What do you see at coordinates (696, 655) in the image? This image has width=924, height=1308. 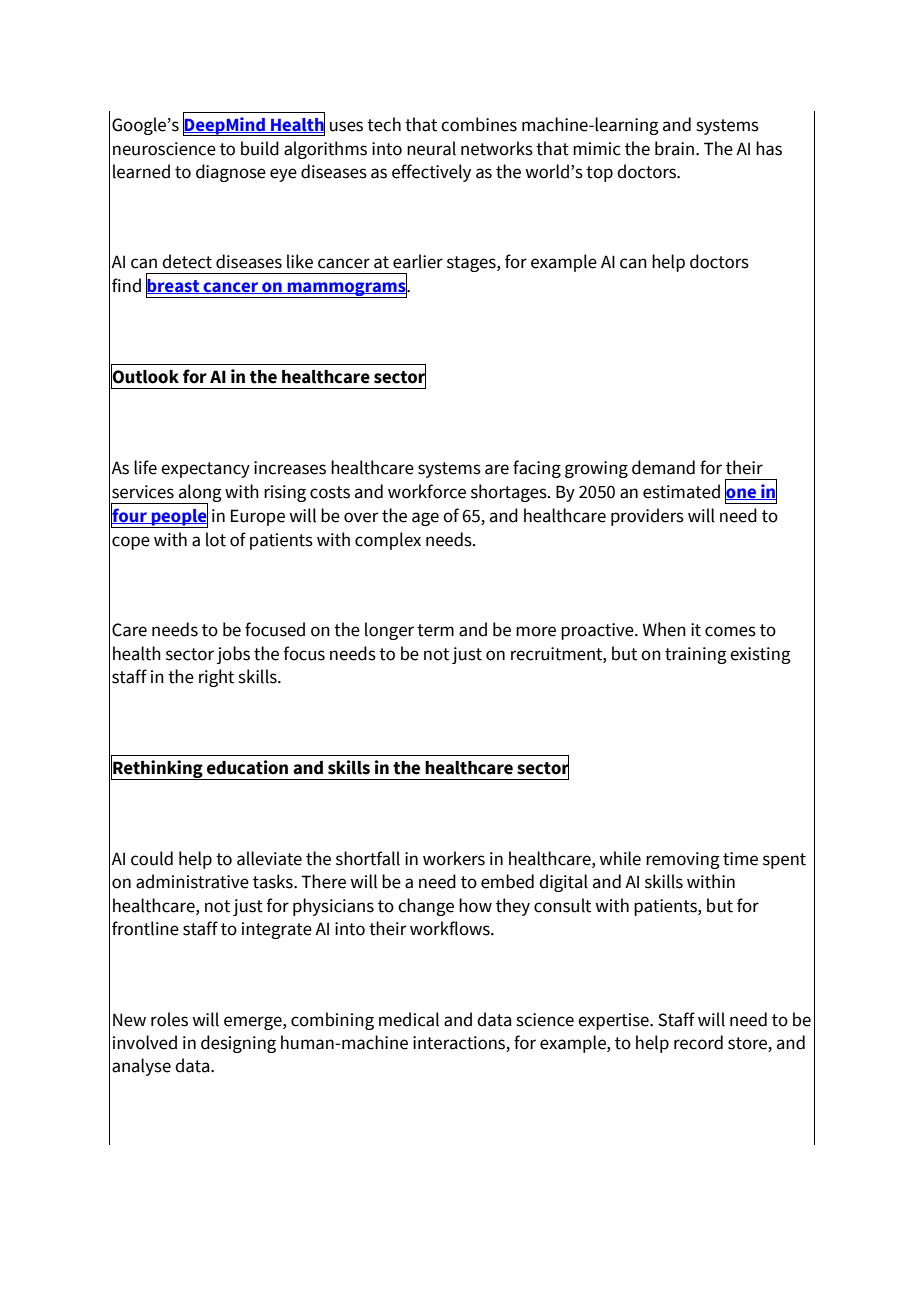 I see `training` at bounding box center [696, 655].
